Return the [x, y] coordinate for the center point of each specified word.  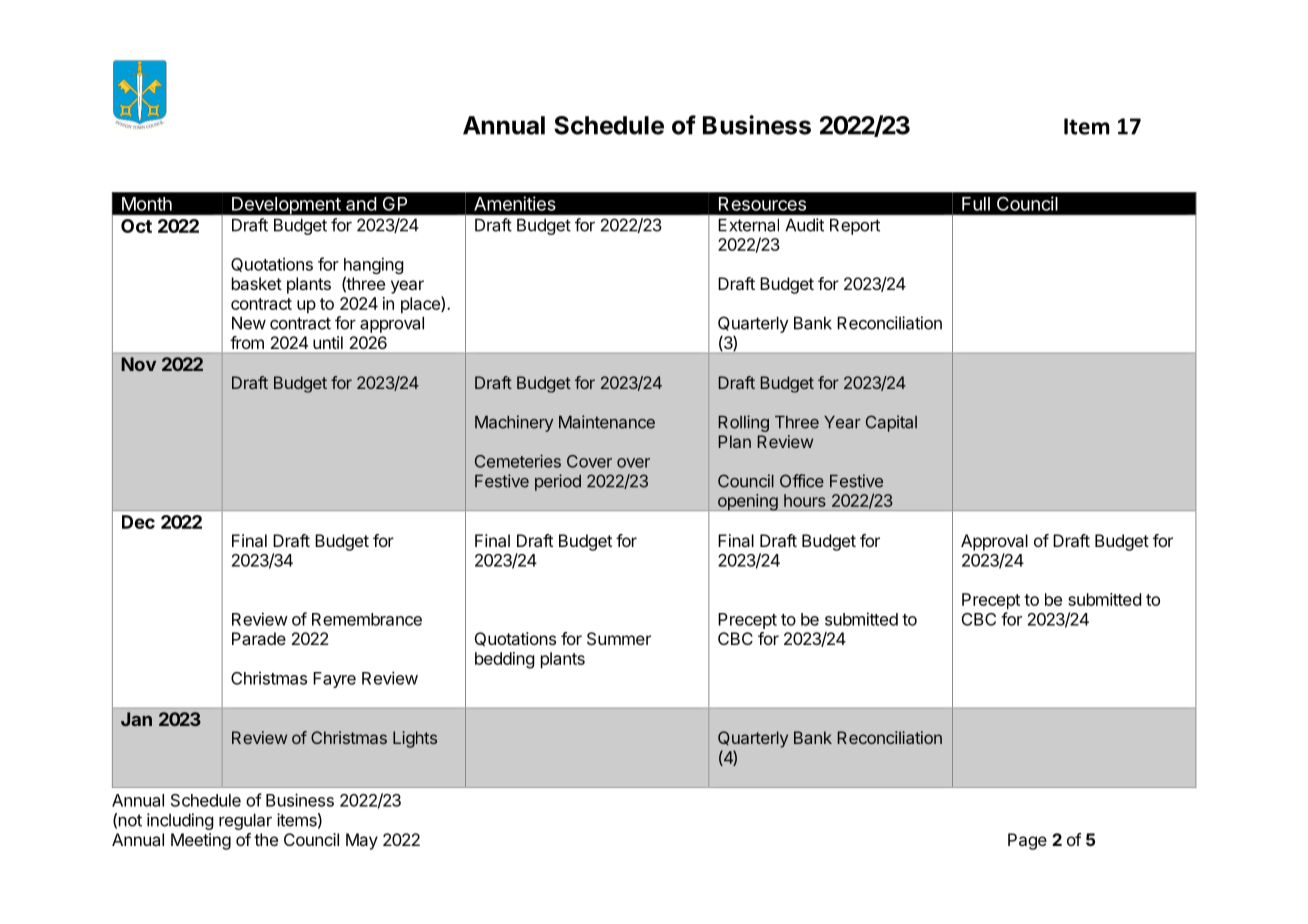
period [558, 482]
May [362, 841]
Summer [619, 638]
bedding [505, 660]
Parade [259, 638]
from [247, 342]
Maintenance [607, 422]
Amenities [515, 203]
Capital [891, 423]
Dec [138, 522]
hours [805, 500]
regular [245, 821]
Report [855, 227]
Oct [136, 226]
